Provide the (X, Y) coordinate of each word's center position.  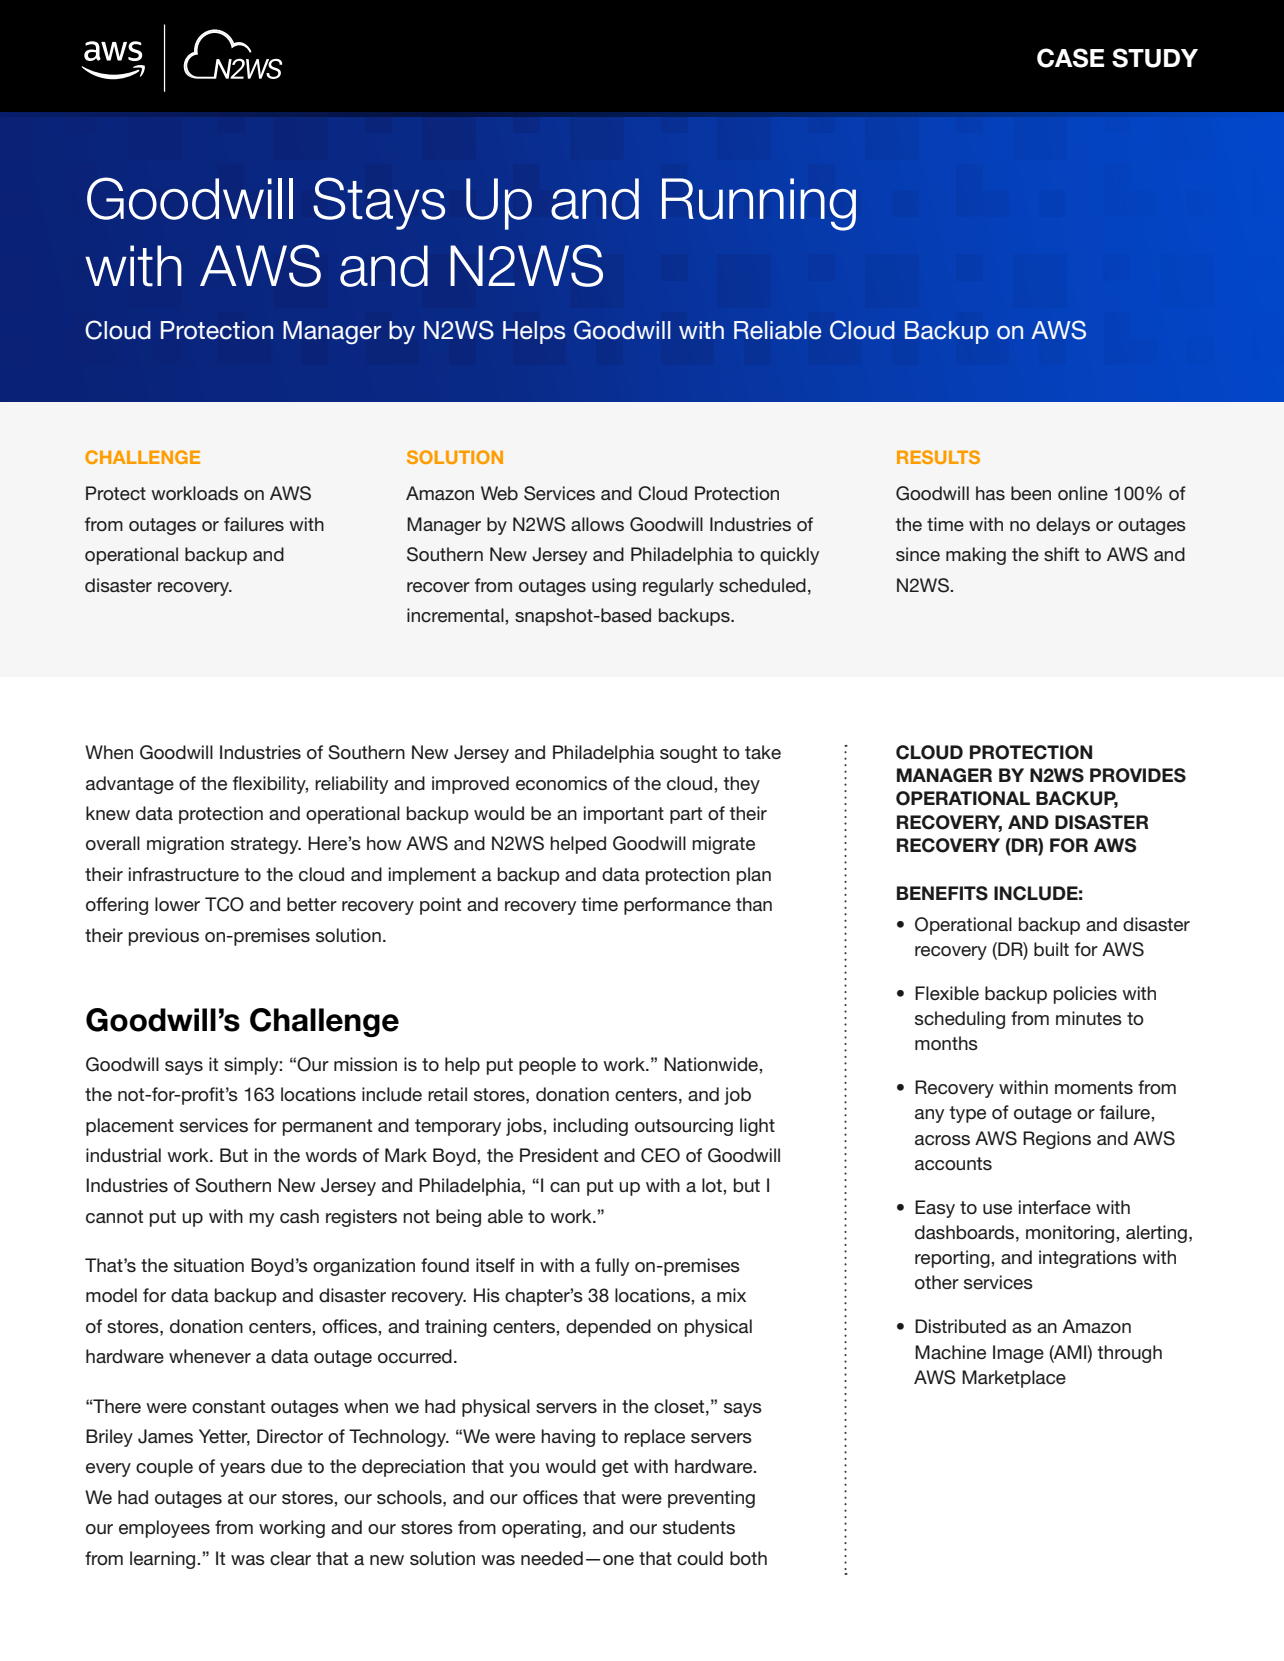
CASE (1070, 58)
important (624, 815)
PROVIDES (1138, 775)
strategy (266, 845)
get (615, 1468)
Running (759, 204)
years (242, 1470)
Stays (379, 203)
